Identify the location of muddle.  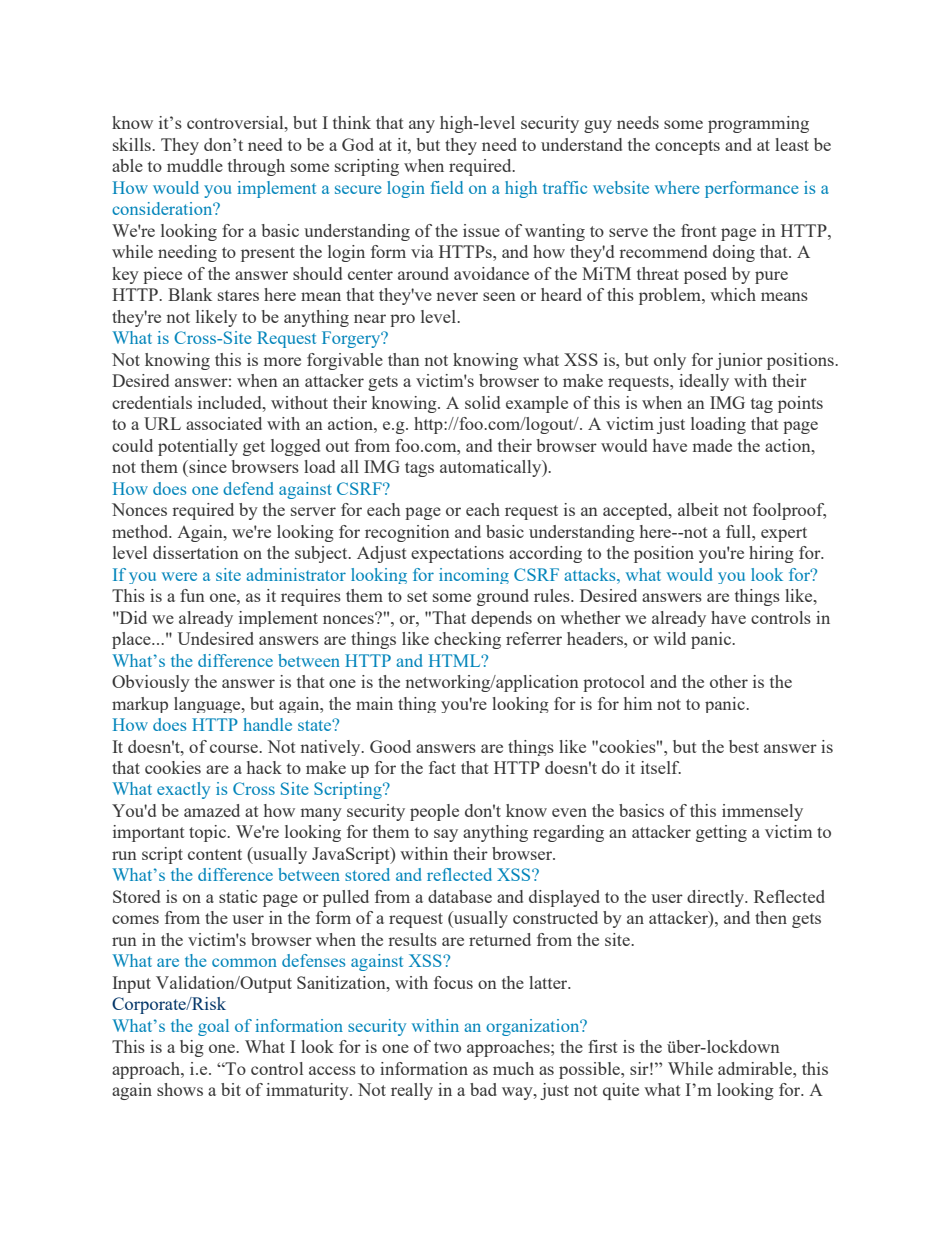
(195, 165).
